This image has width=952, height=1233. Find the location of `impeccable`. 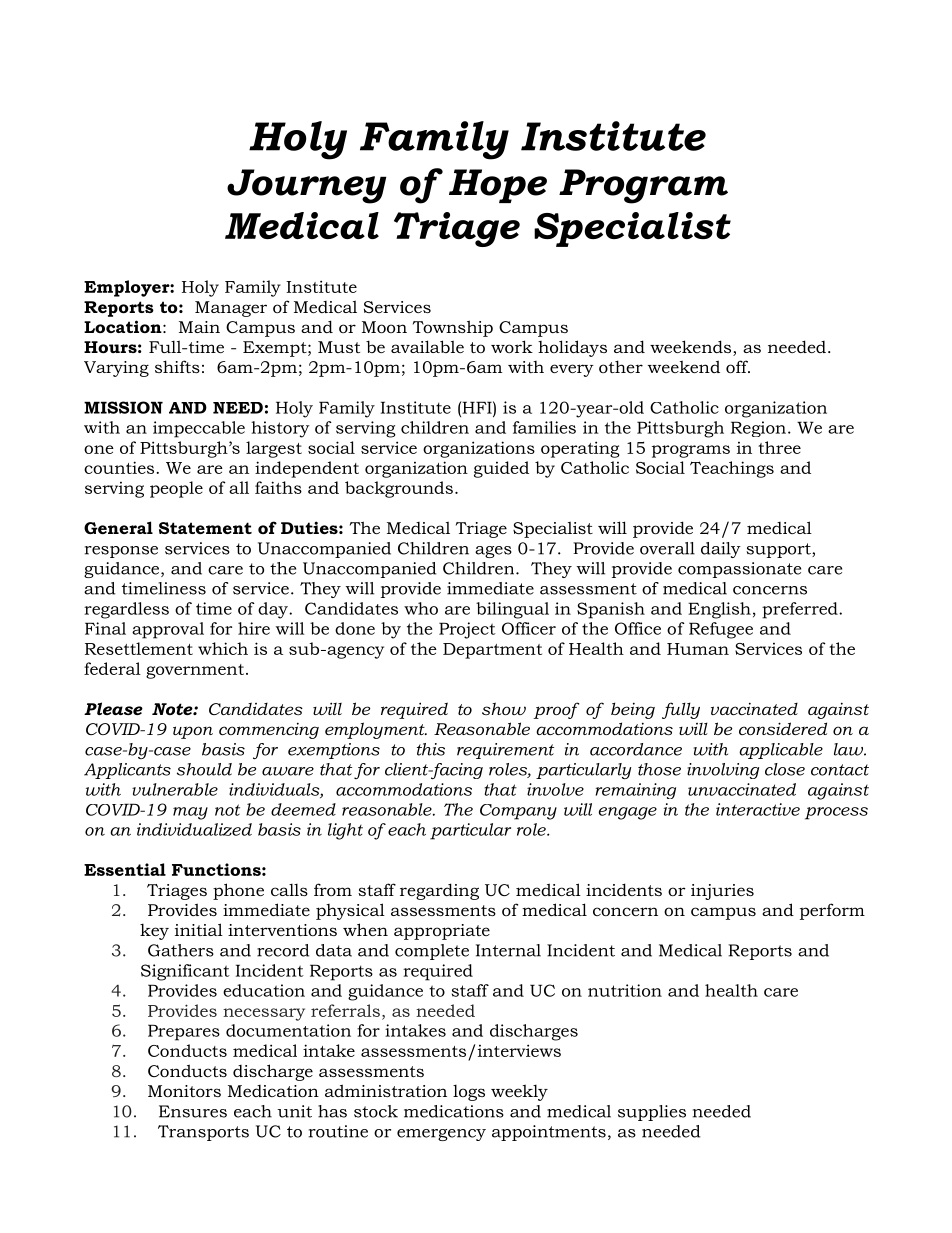

impeccable is located at coordinates (199, 429).
